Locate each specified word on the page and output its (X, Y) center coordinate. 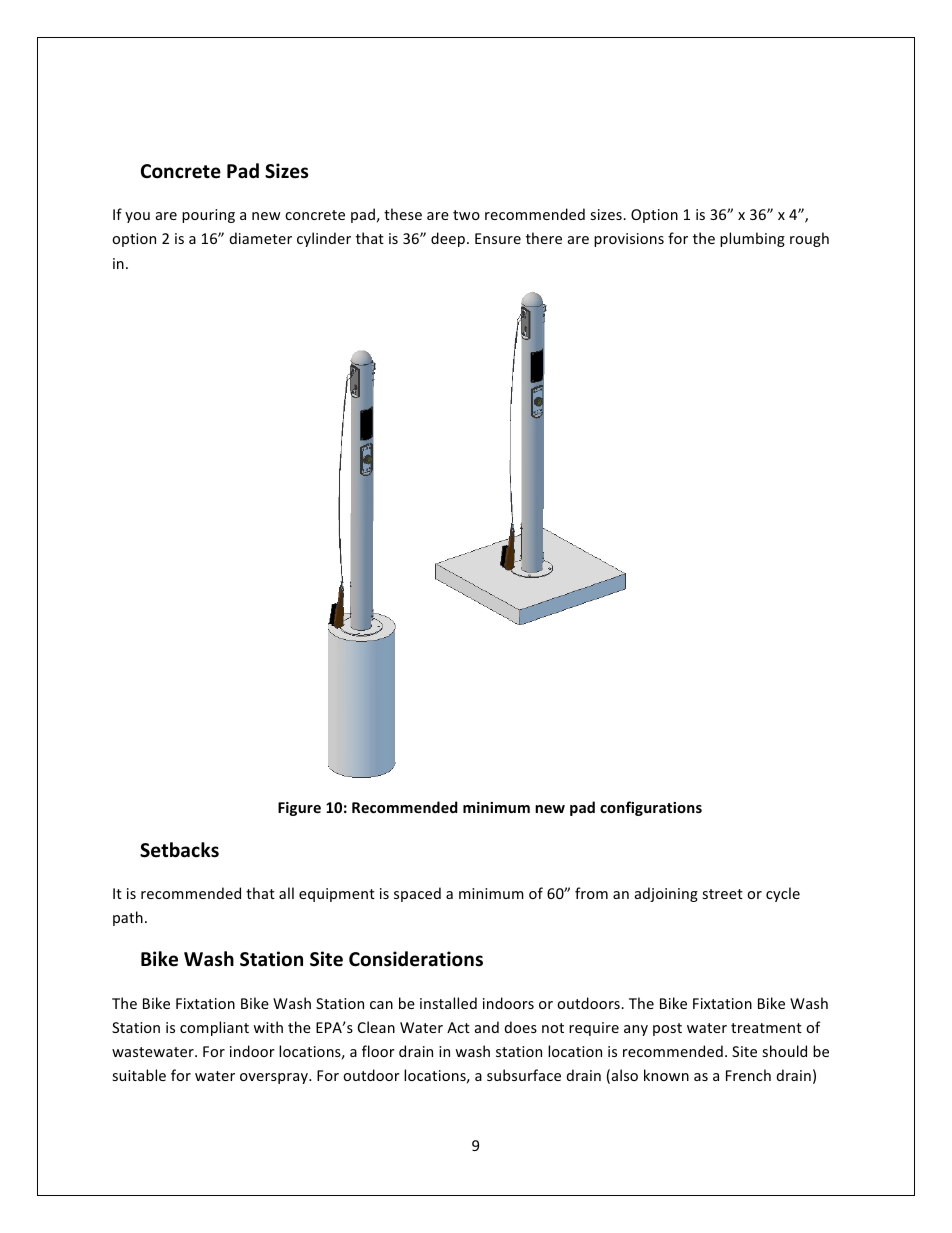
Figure (299, 809)
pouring (208, 216)
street (722, 894)
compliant (214, 1028)
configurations (651, 808)
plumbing (752, 239)
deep (448, 239)
